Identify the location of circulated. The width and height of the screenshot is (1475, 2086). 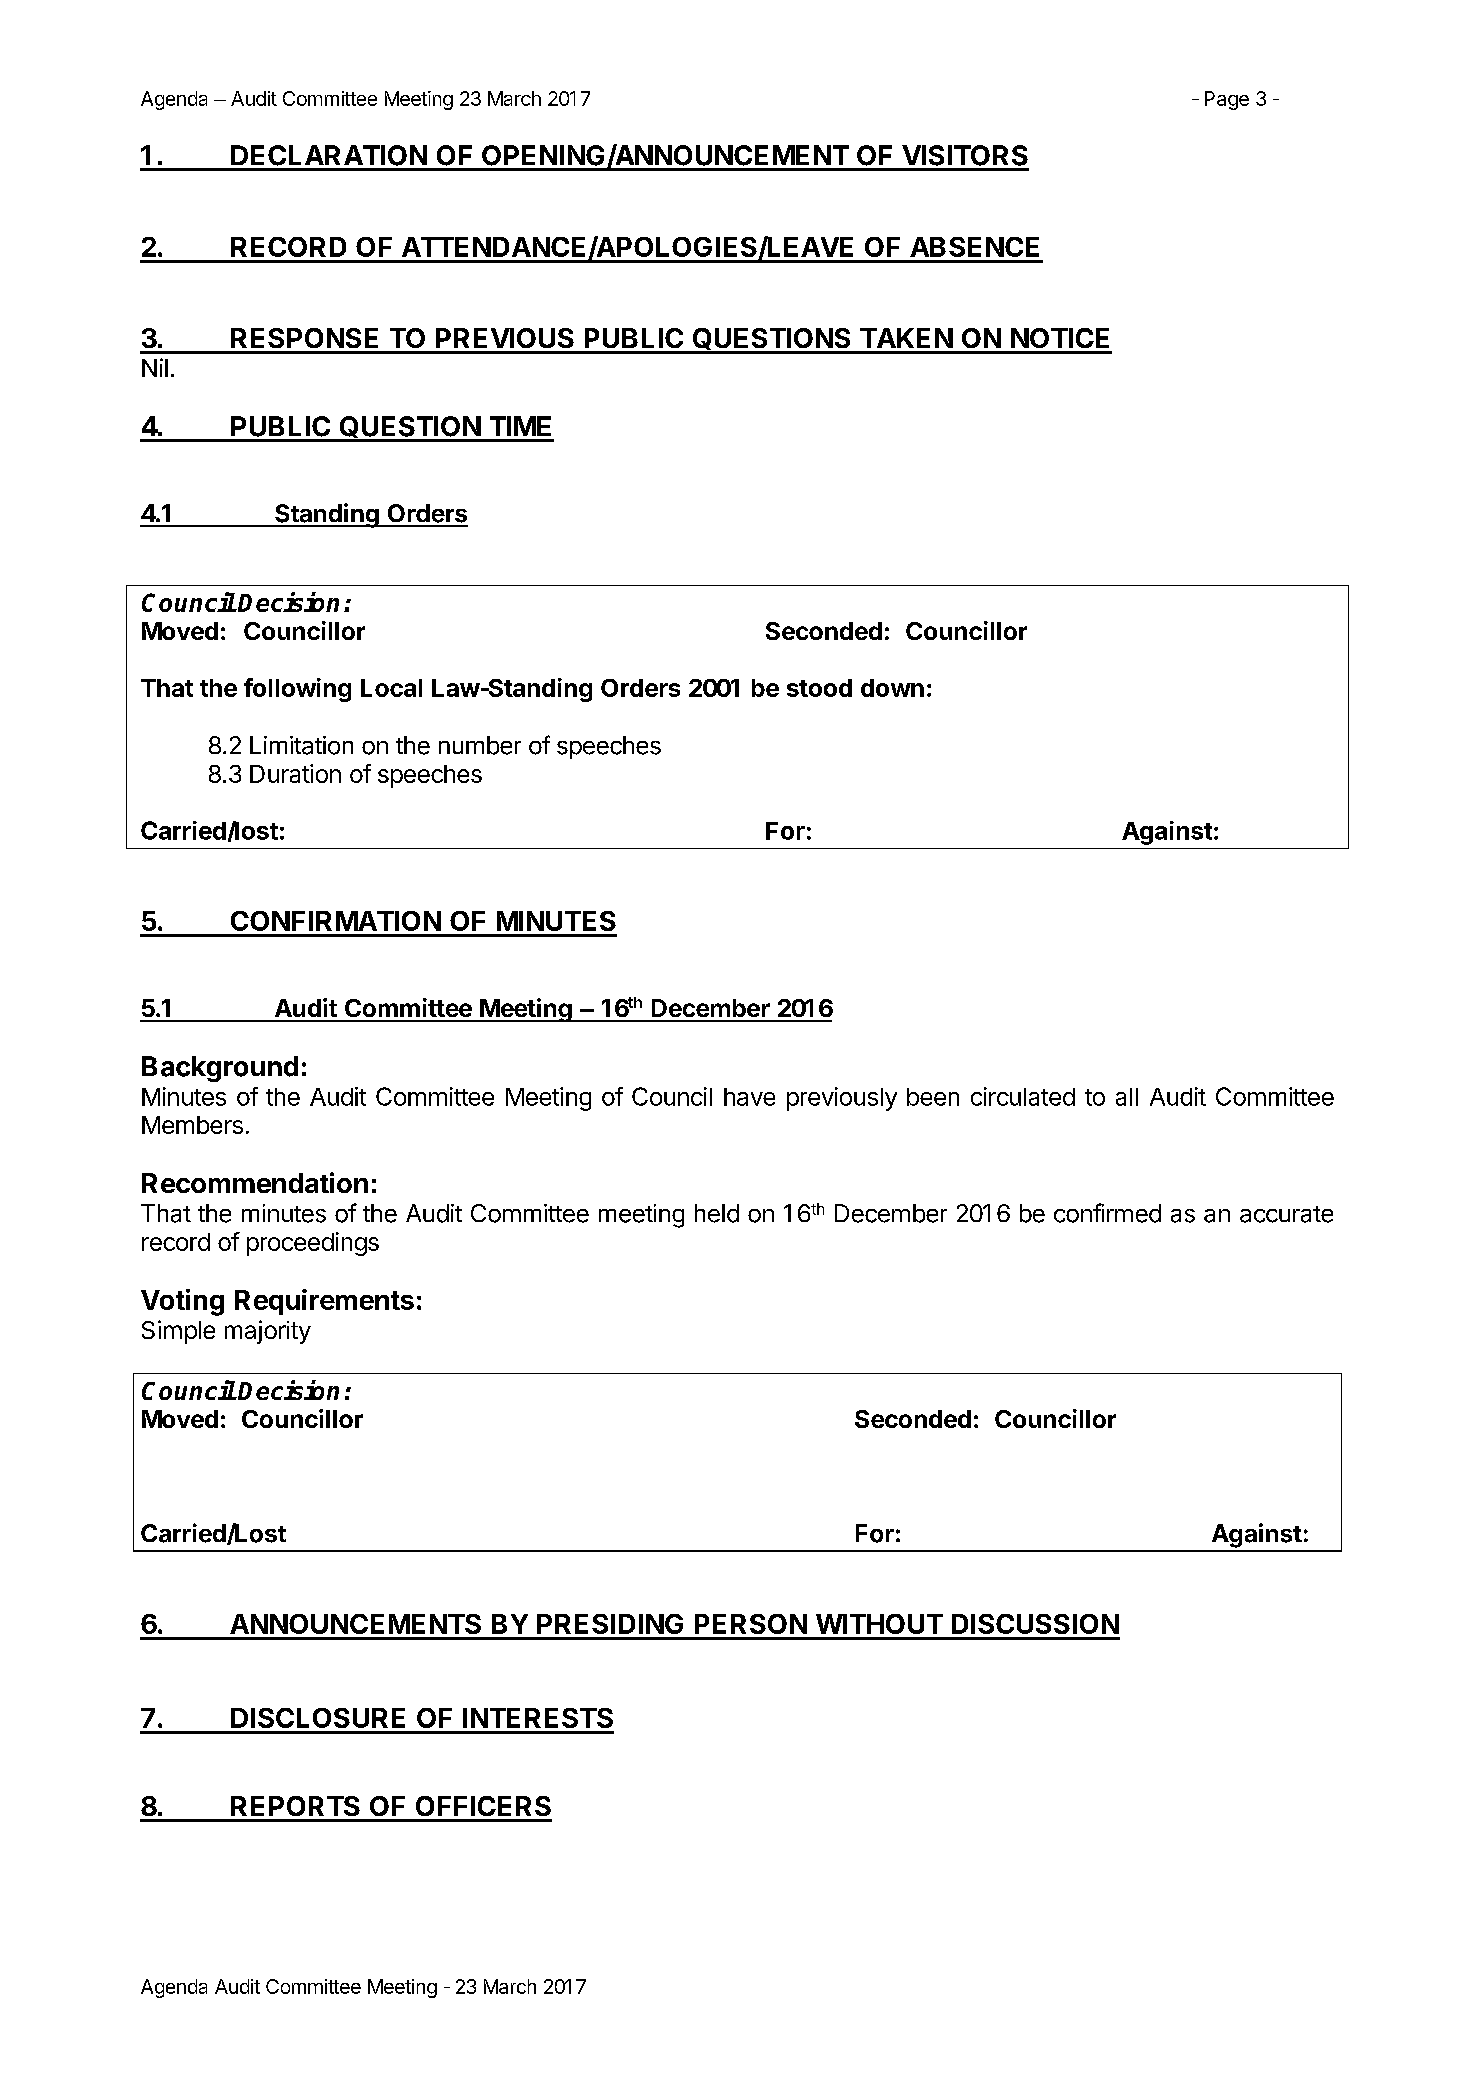
(1023, 1096).
